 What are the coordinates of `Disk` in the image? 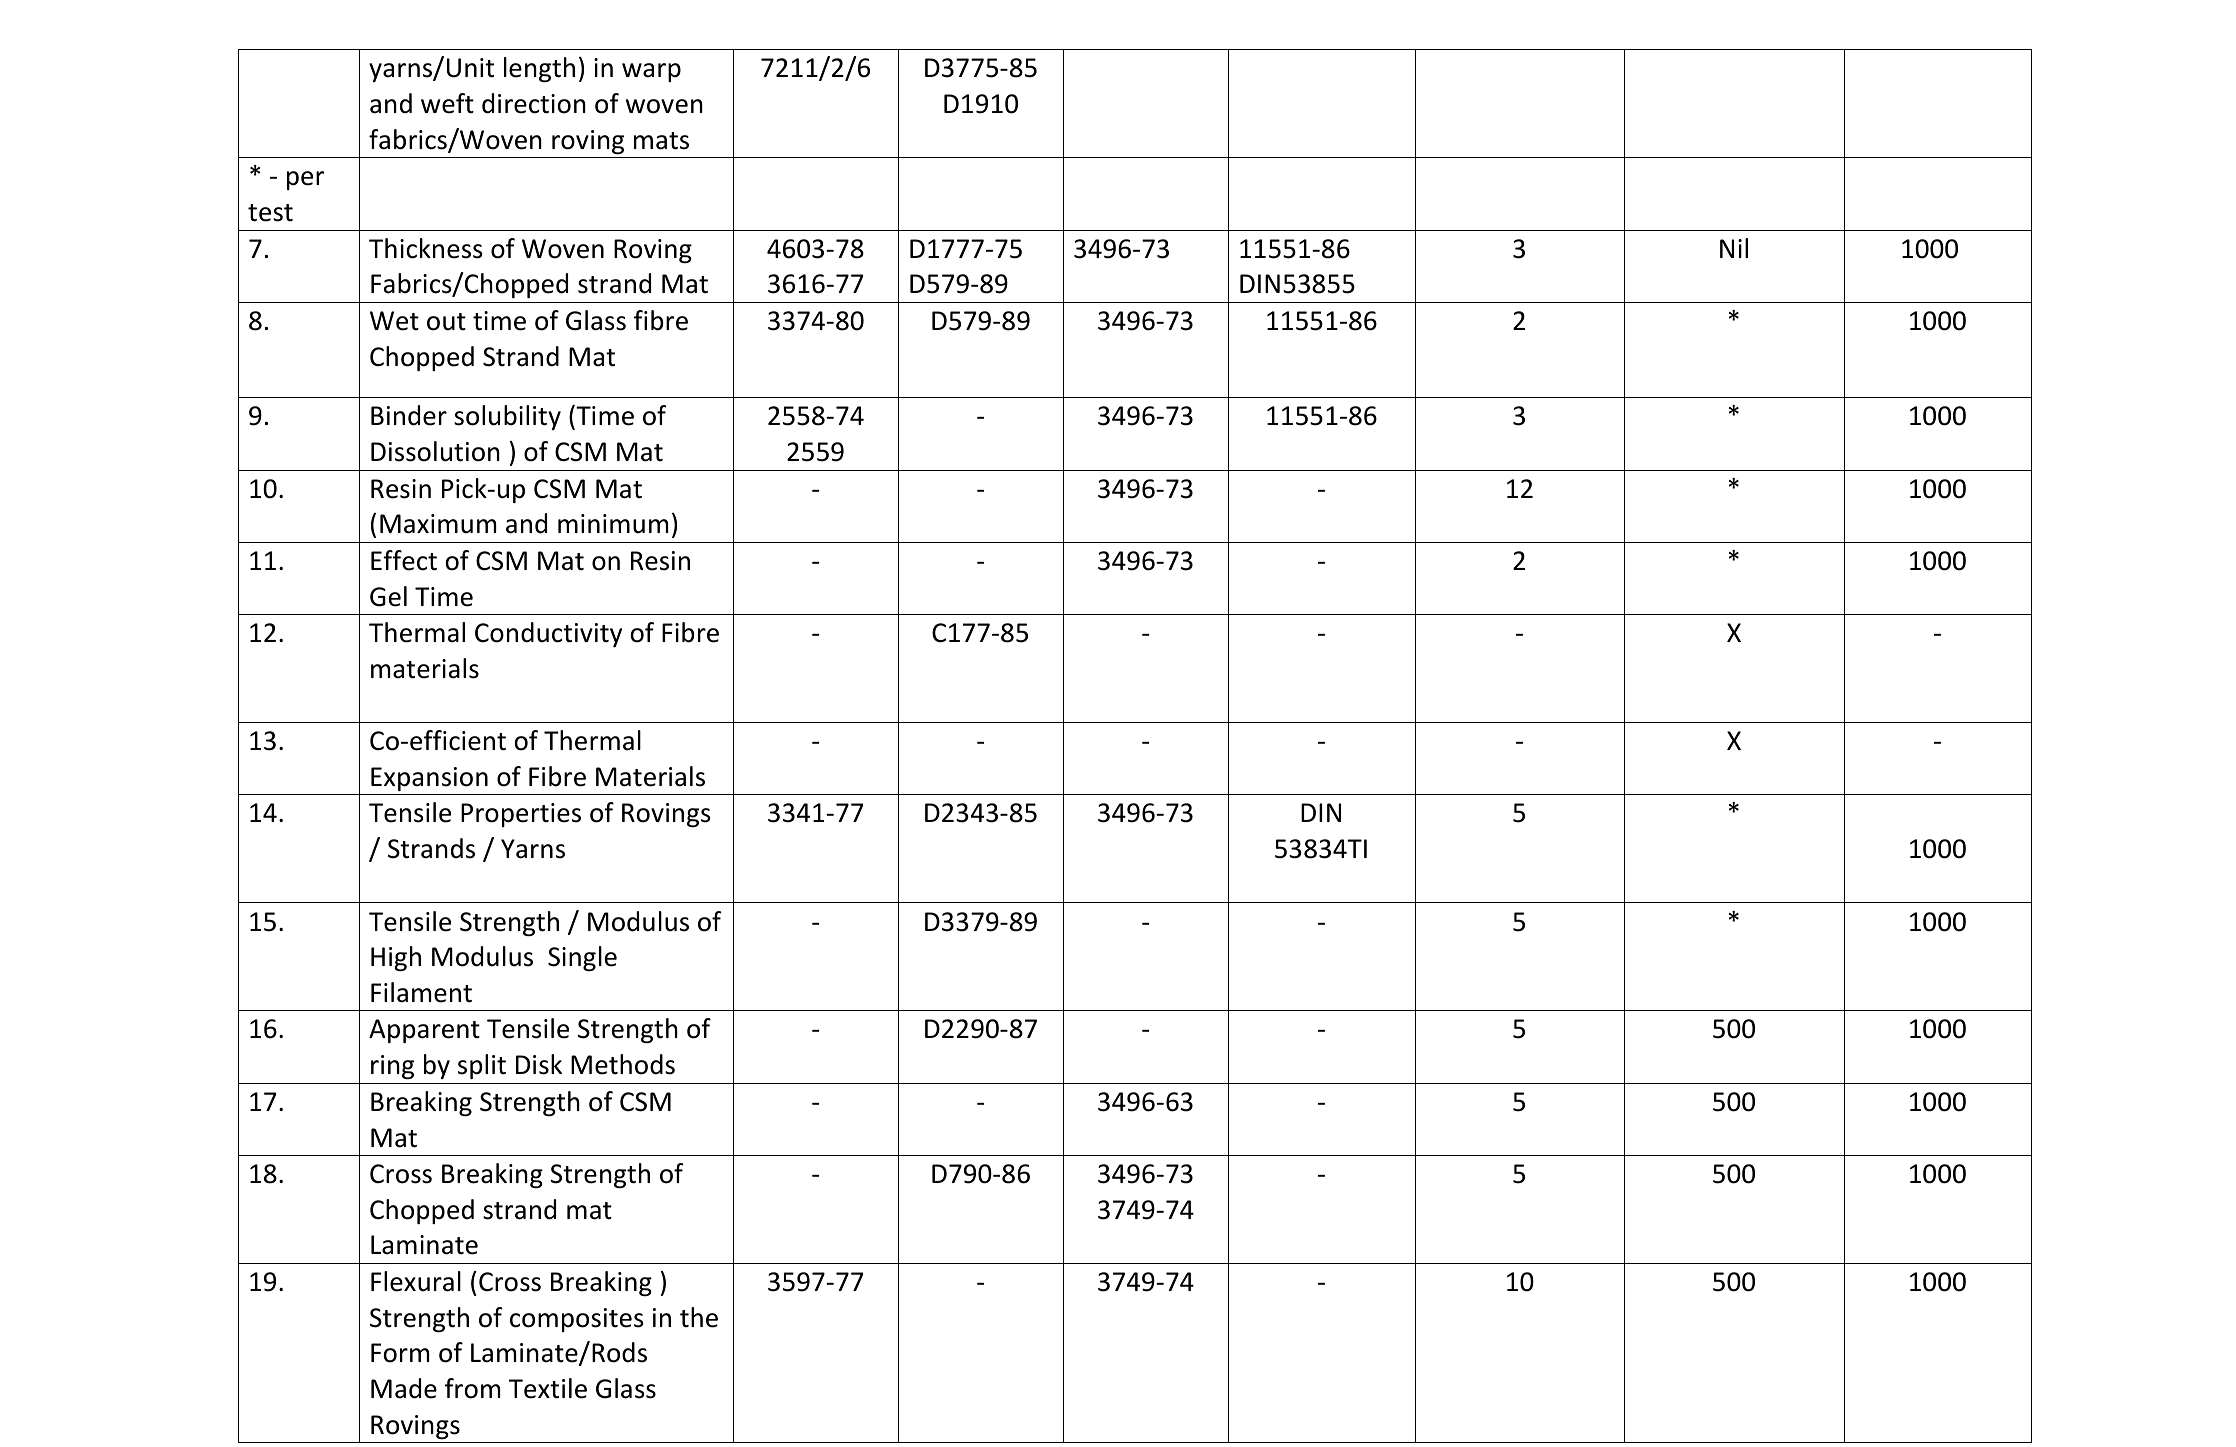 It's located at (539, 1064).
